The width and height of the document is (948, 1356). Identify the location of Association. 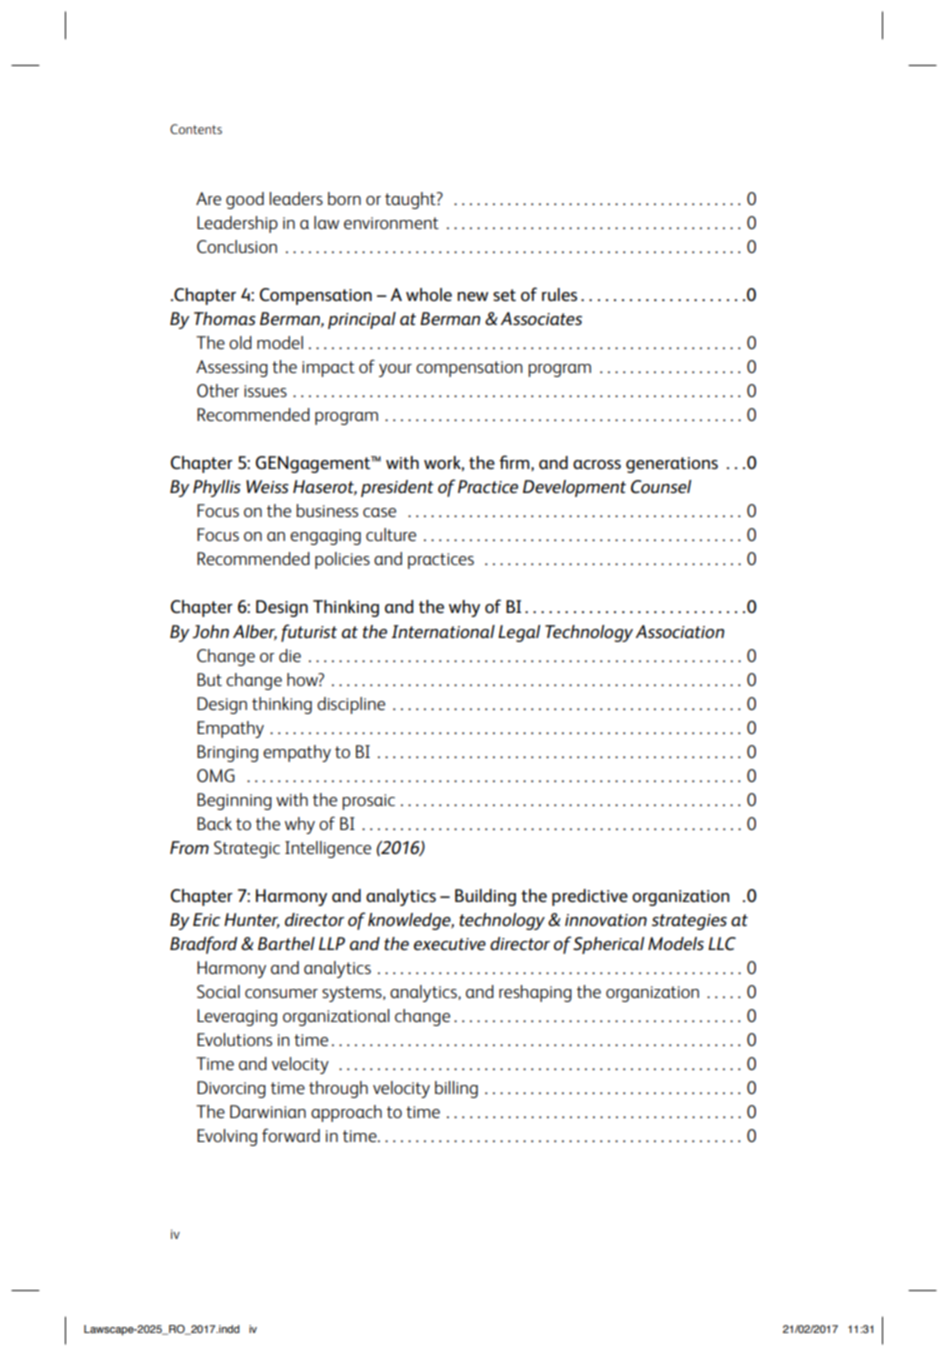
(680, 632).
